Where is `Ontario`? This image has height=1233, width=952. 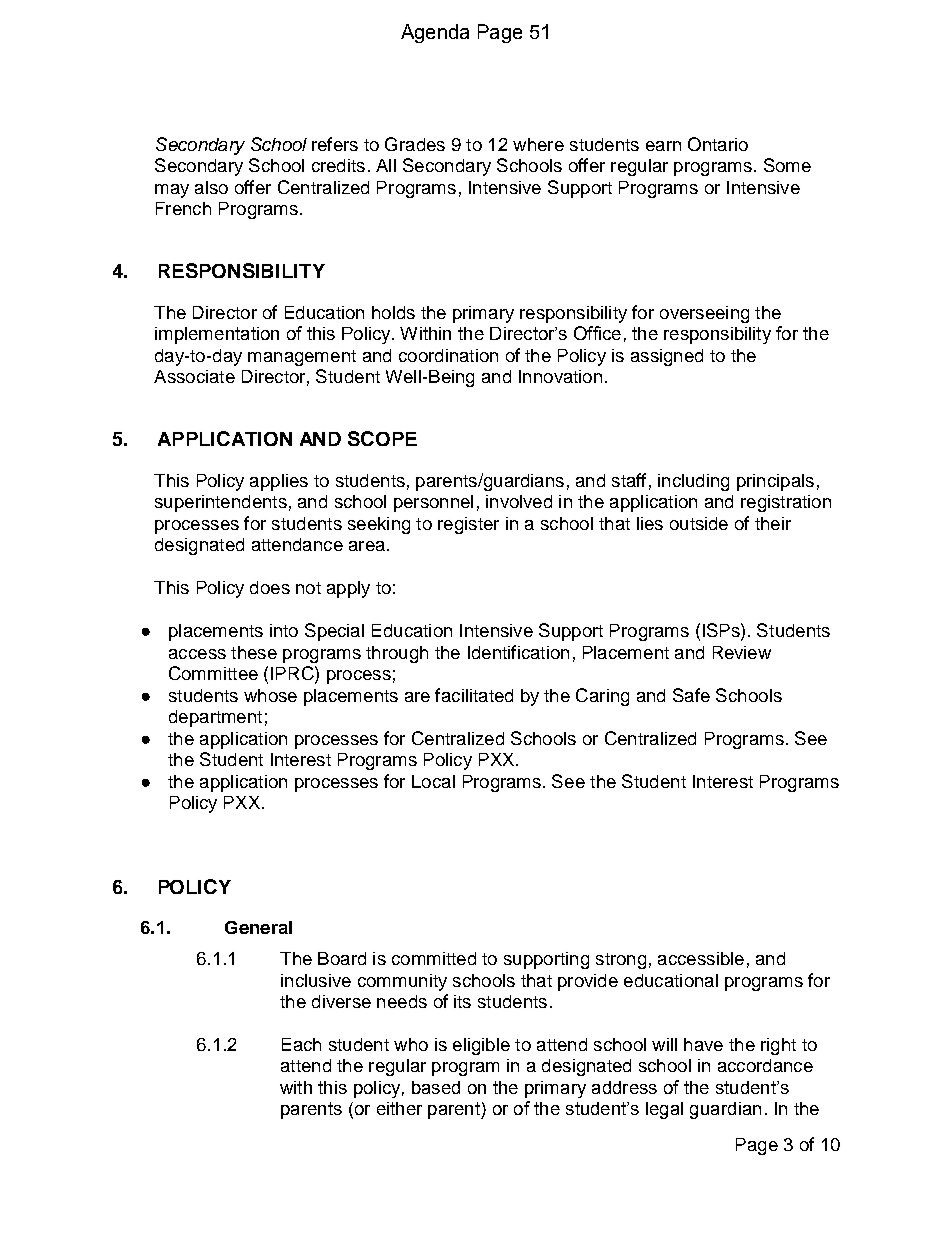 Ontario is located at coordinates (718, 144).
